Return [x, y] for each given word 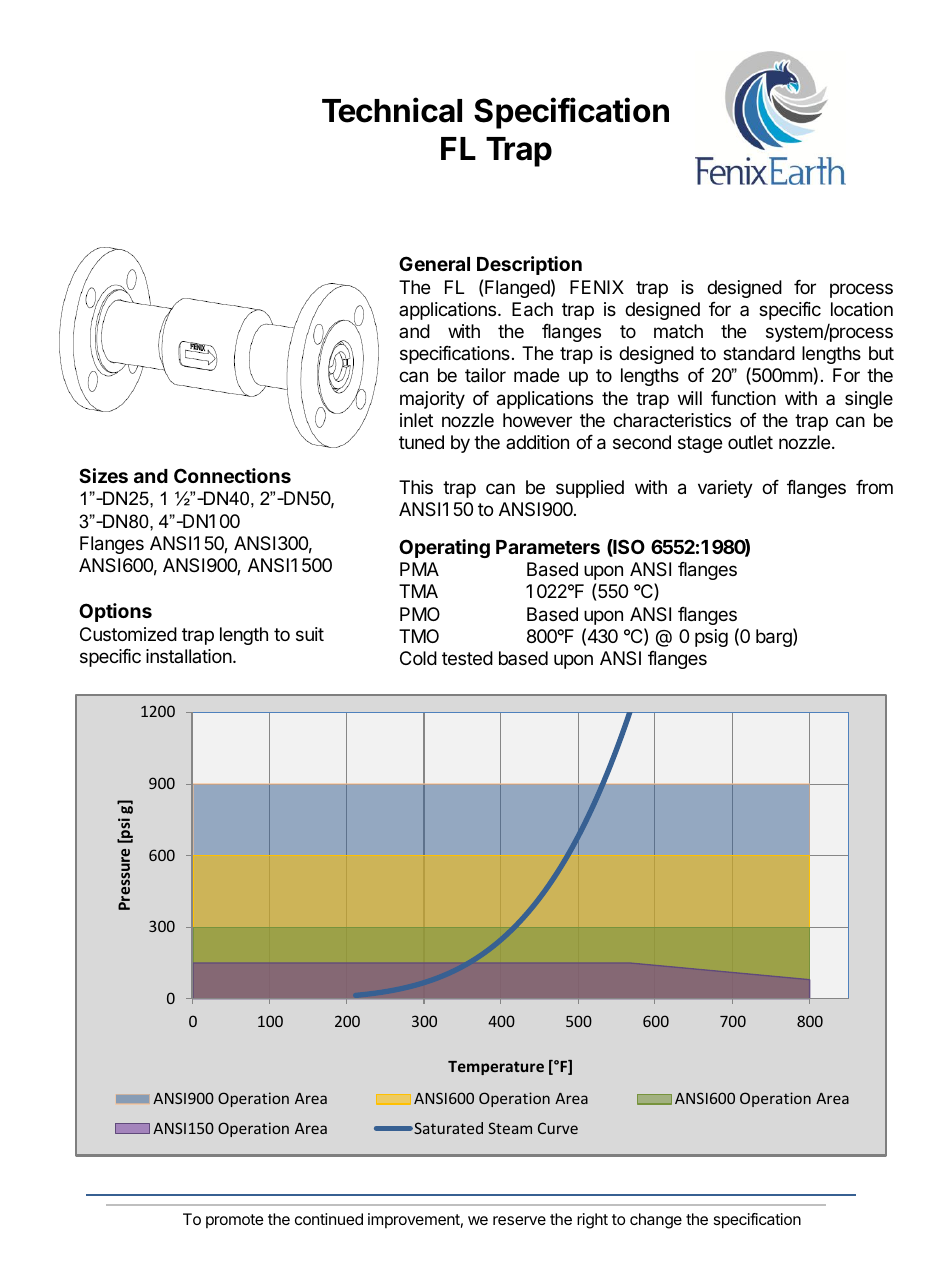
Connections [232, 475]
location [862, 309]
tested [467, 658]
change [656, 1221]
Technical [392, 110]
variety [725, 489]
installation [190, 656]
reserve [519, 1220]
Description [529, 265]
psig [711, 638]
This [416, 487]
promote [235, 1221]
